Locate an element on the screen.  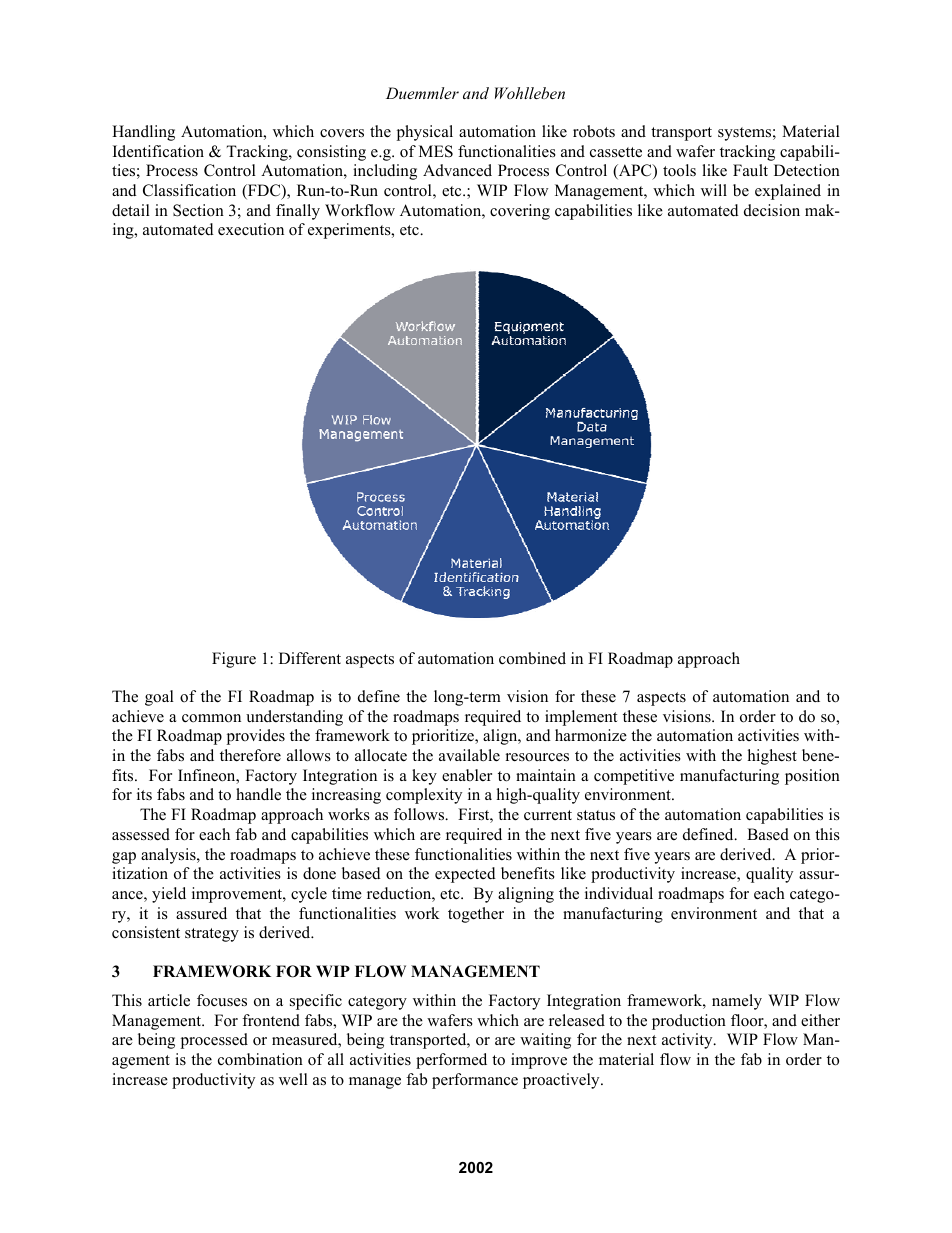
experiments is located at coordinates (350, 231).
